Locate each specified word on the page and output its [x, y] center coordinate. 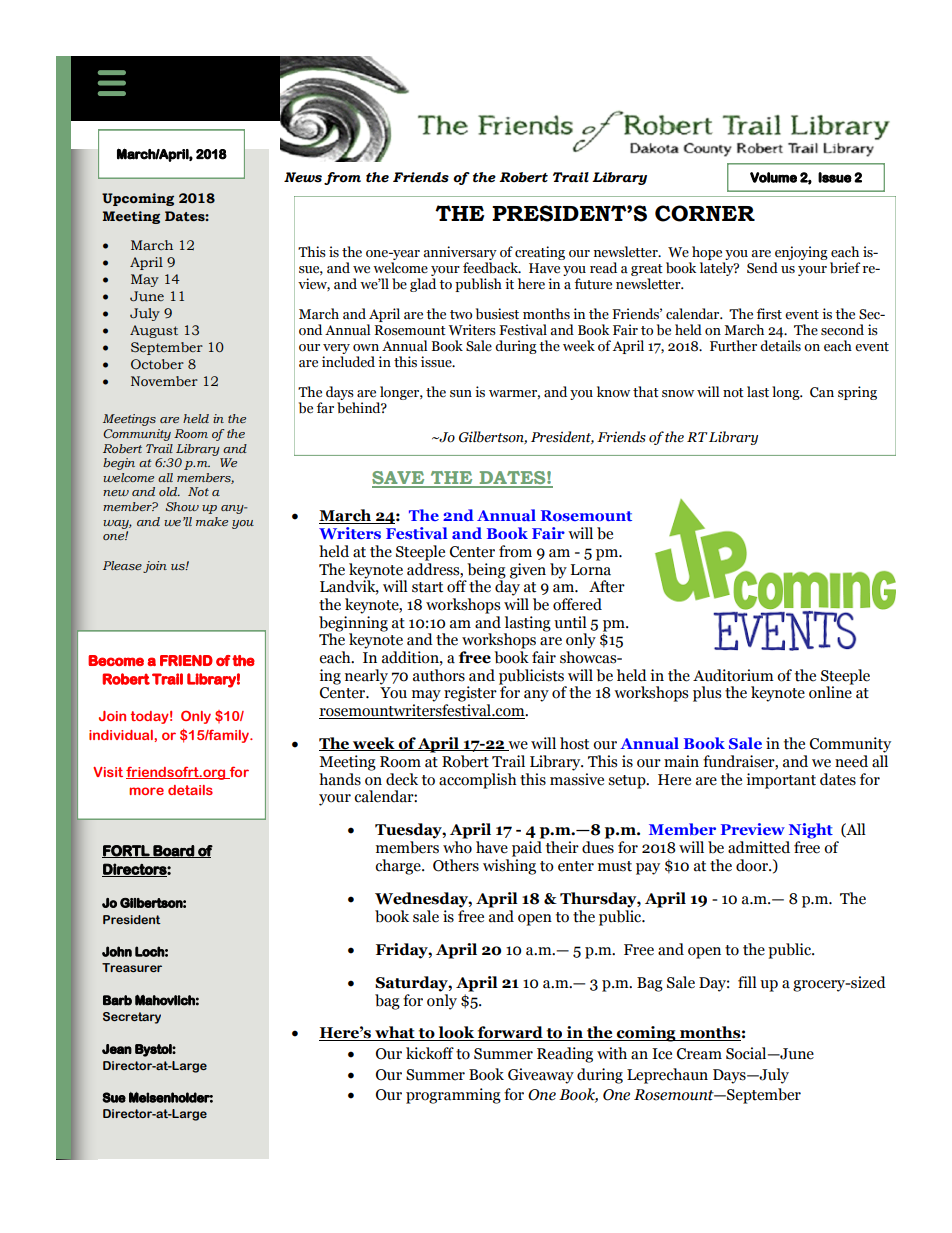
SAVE [399, 479]
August [154, 331]
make [212, 521]
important [781, 781]
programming [453, 1096]
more [146, 791]
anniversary [460, 253]
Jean [117, 1049]
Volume [773, 177]
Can [822, 392]
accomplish [478, 781]
